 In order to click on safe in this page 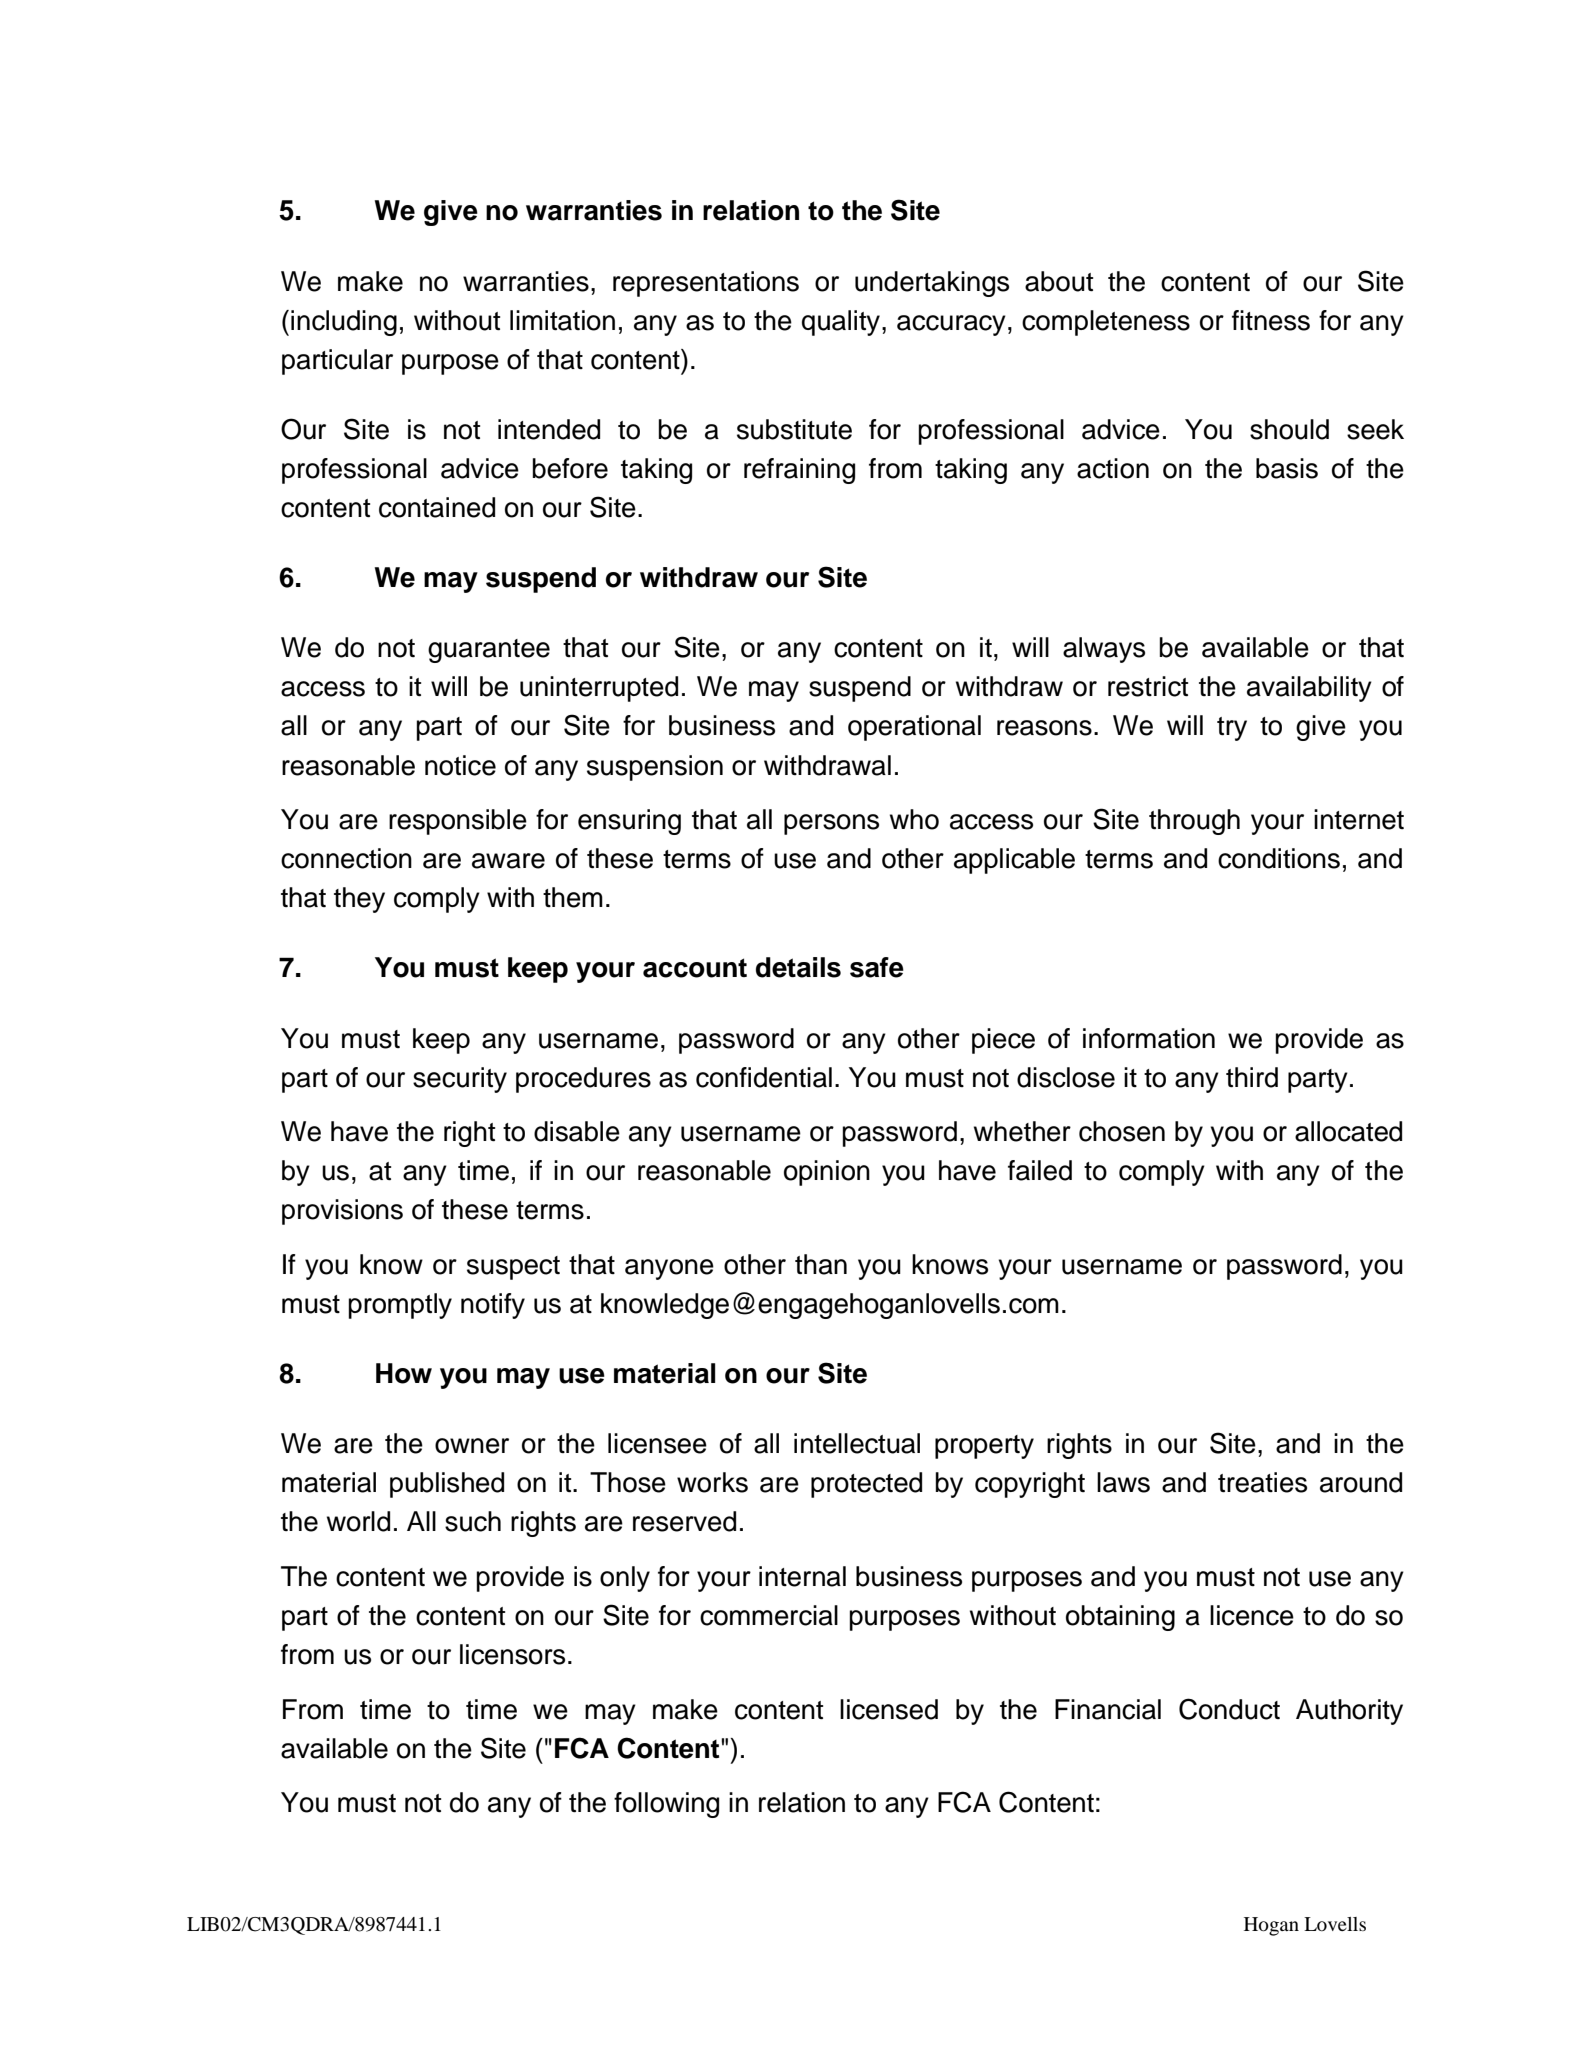, I will do `click(877, 967)`.
